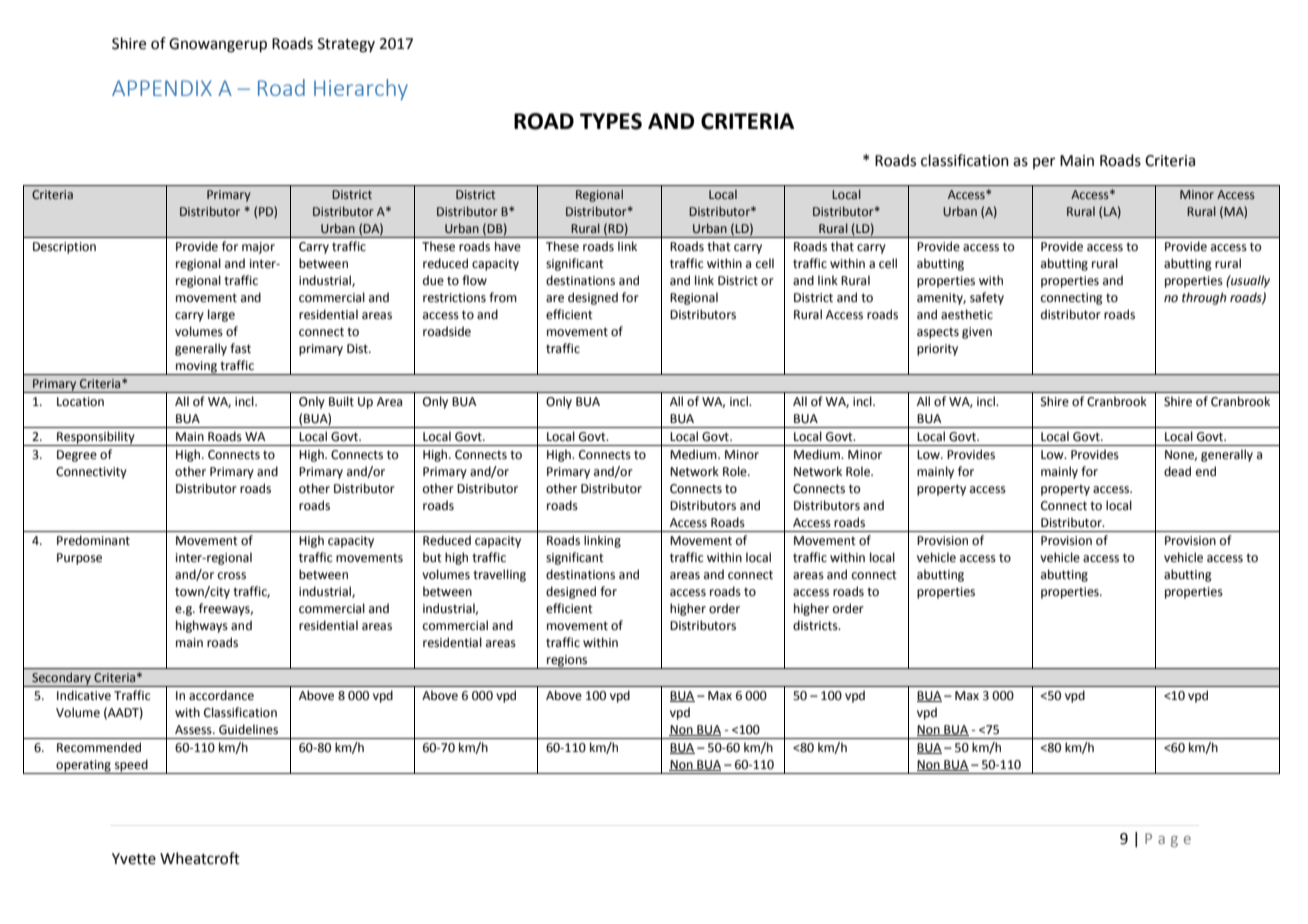 The image size is (1308, 924). I want to click on have, so click(508, 246).
